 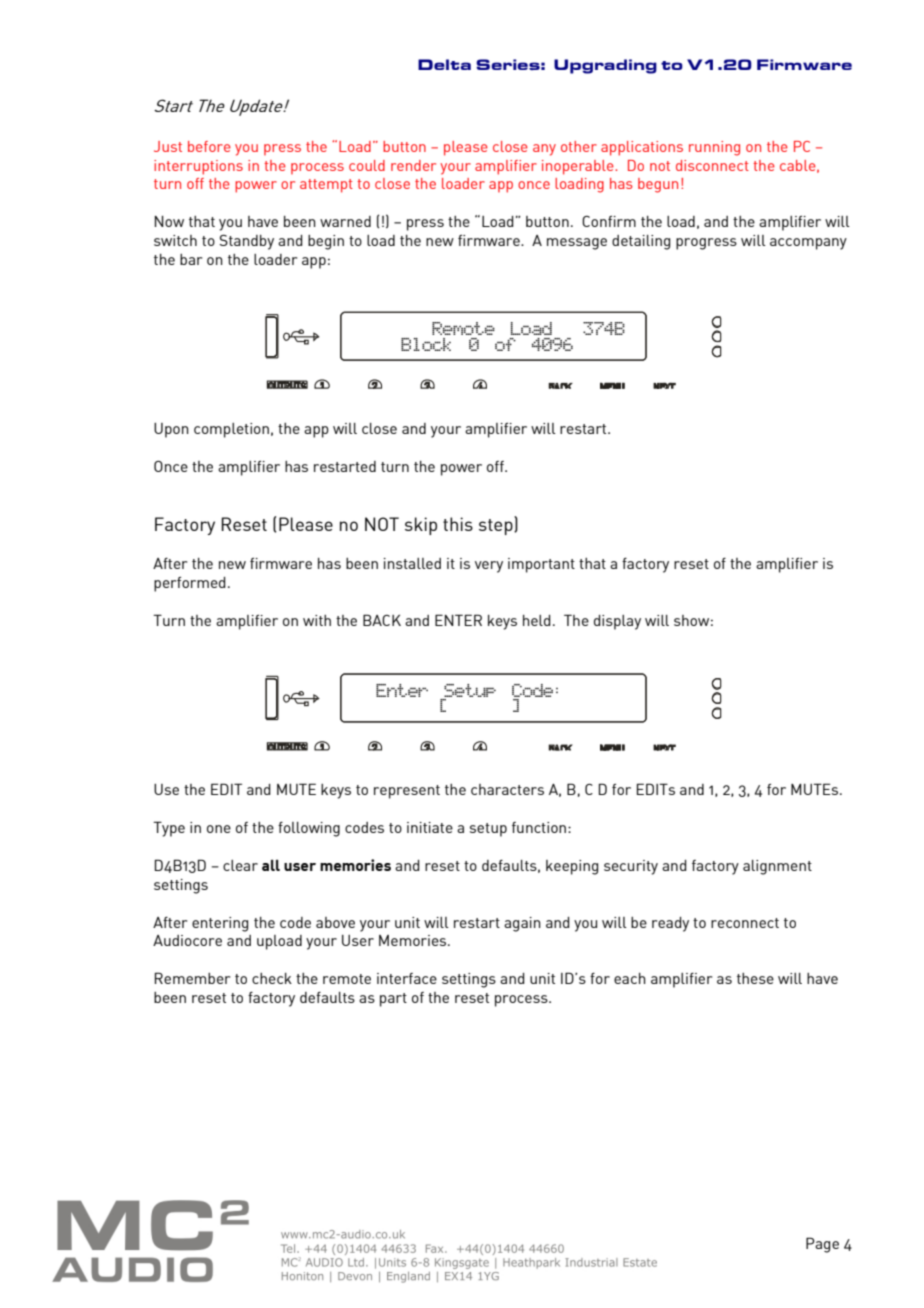 What do you see at coordinates (507, 789) in the page?
I see `characters` at bounding box center [507, 789].
